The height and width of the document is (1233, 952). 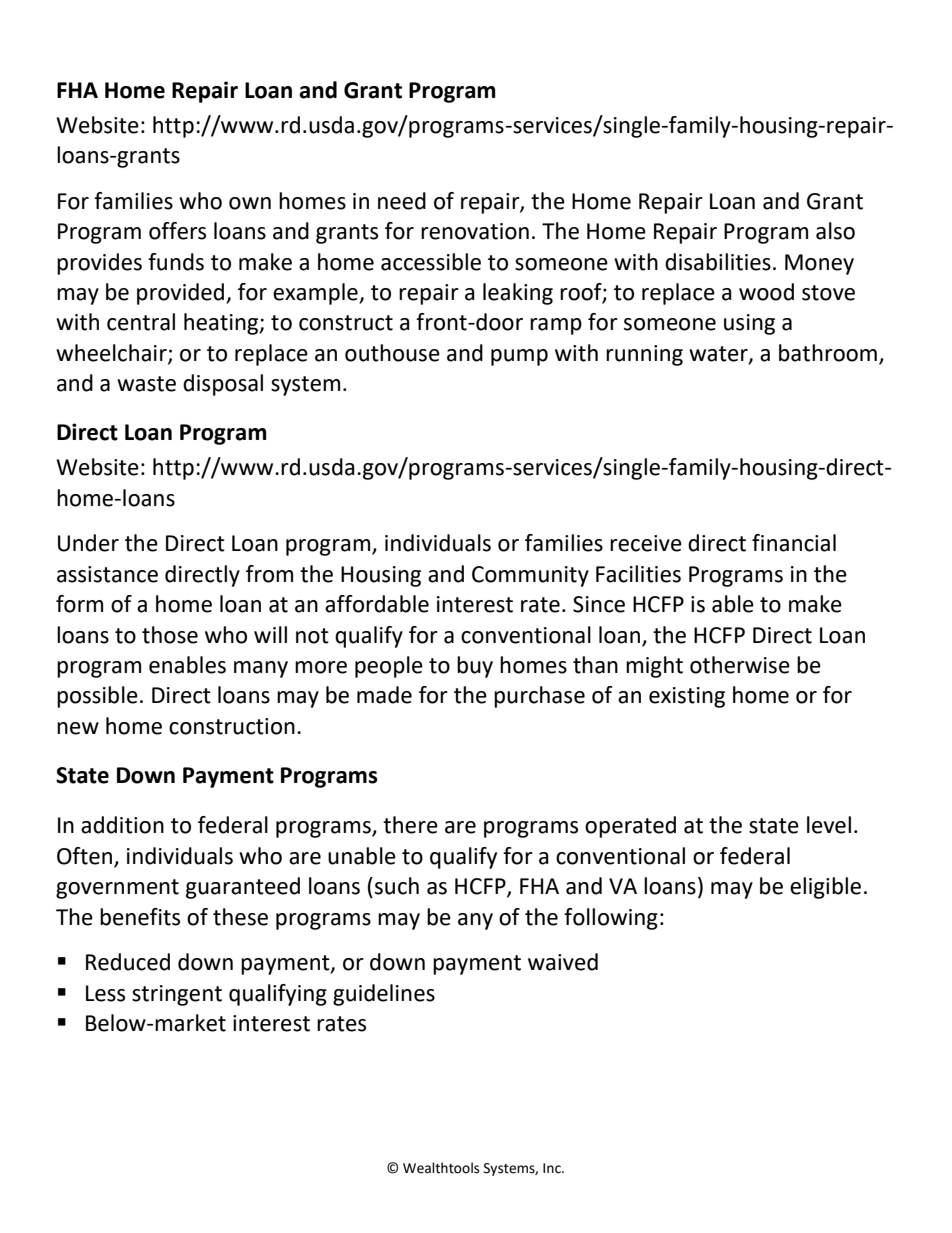 What do you see at coordinates (530, 576) in the document?
I see `Community` at bounding box center [530, 576].
